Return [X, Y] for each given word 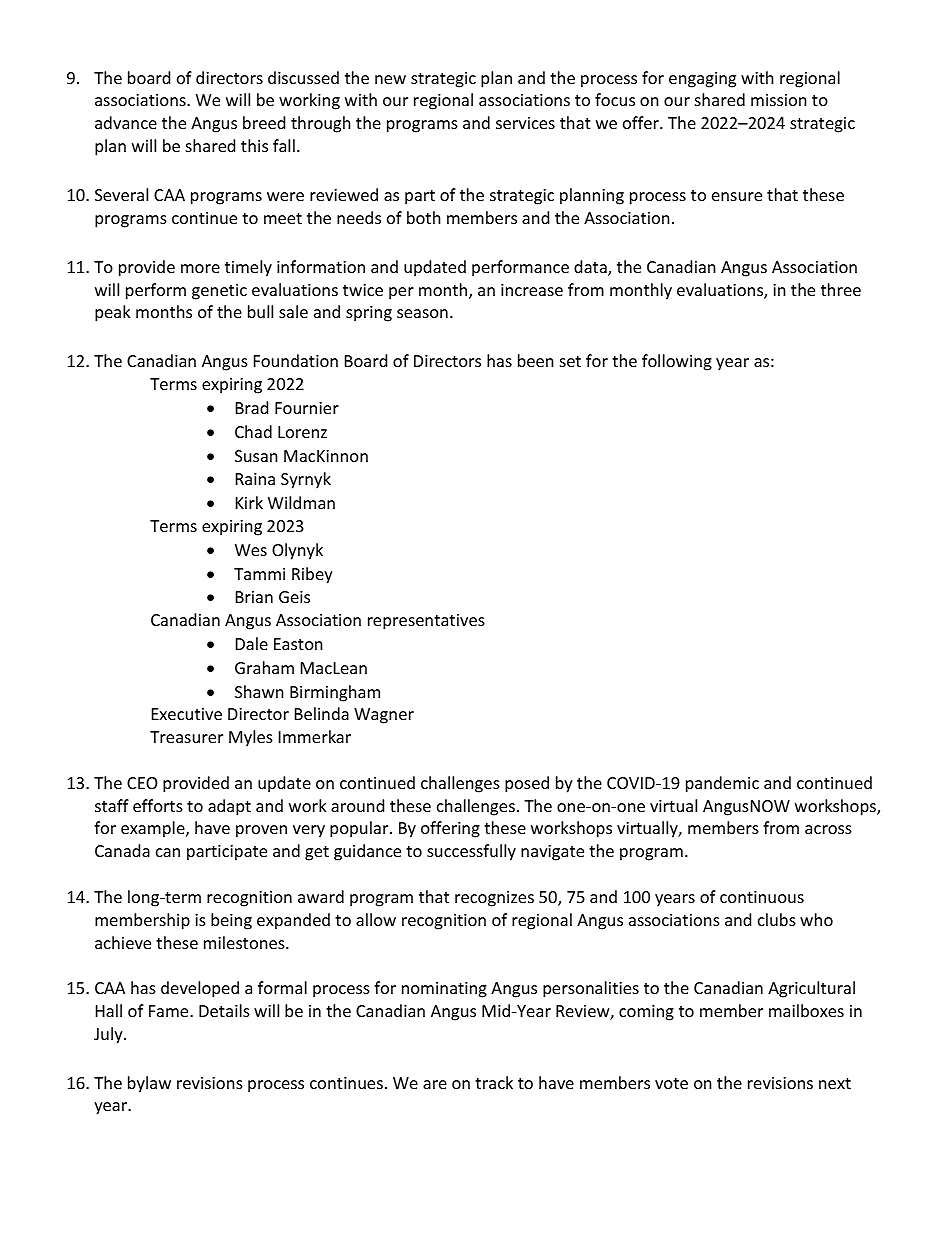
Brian [254, 597]
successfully [471, 852]
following [677, 362]
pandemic [722, 784]
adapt [229, 807]
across [828, 829]
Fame [170, 1011]
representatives [426, 622]
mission [779, 100]
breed [264, 122]
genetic [219, 292]
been [536, 360]
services [525, 123]
